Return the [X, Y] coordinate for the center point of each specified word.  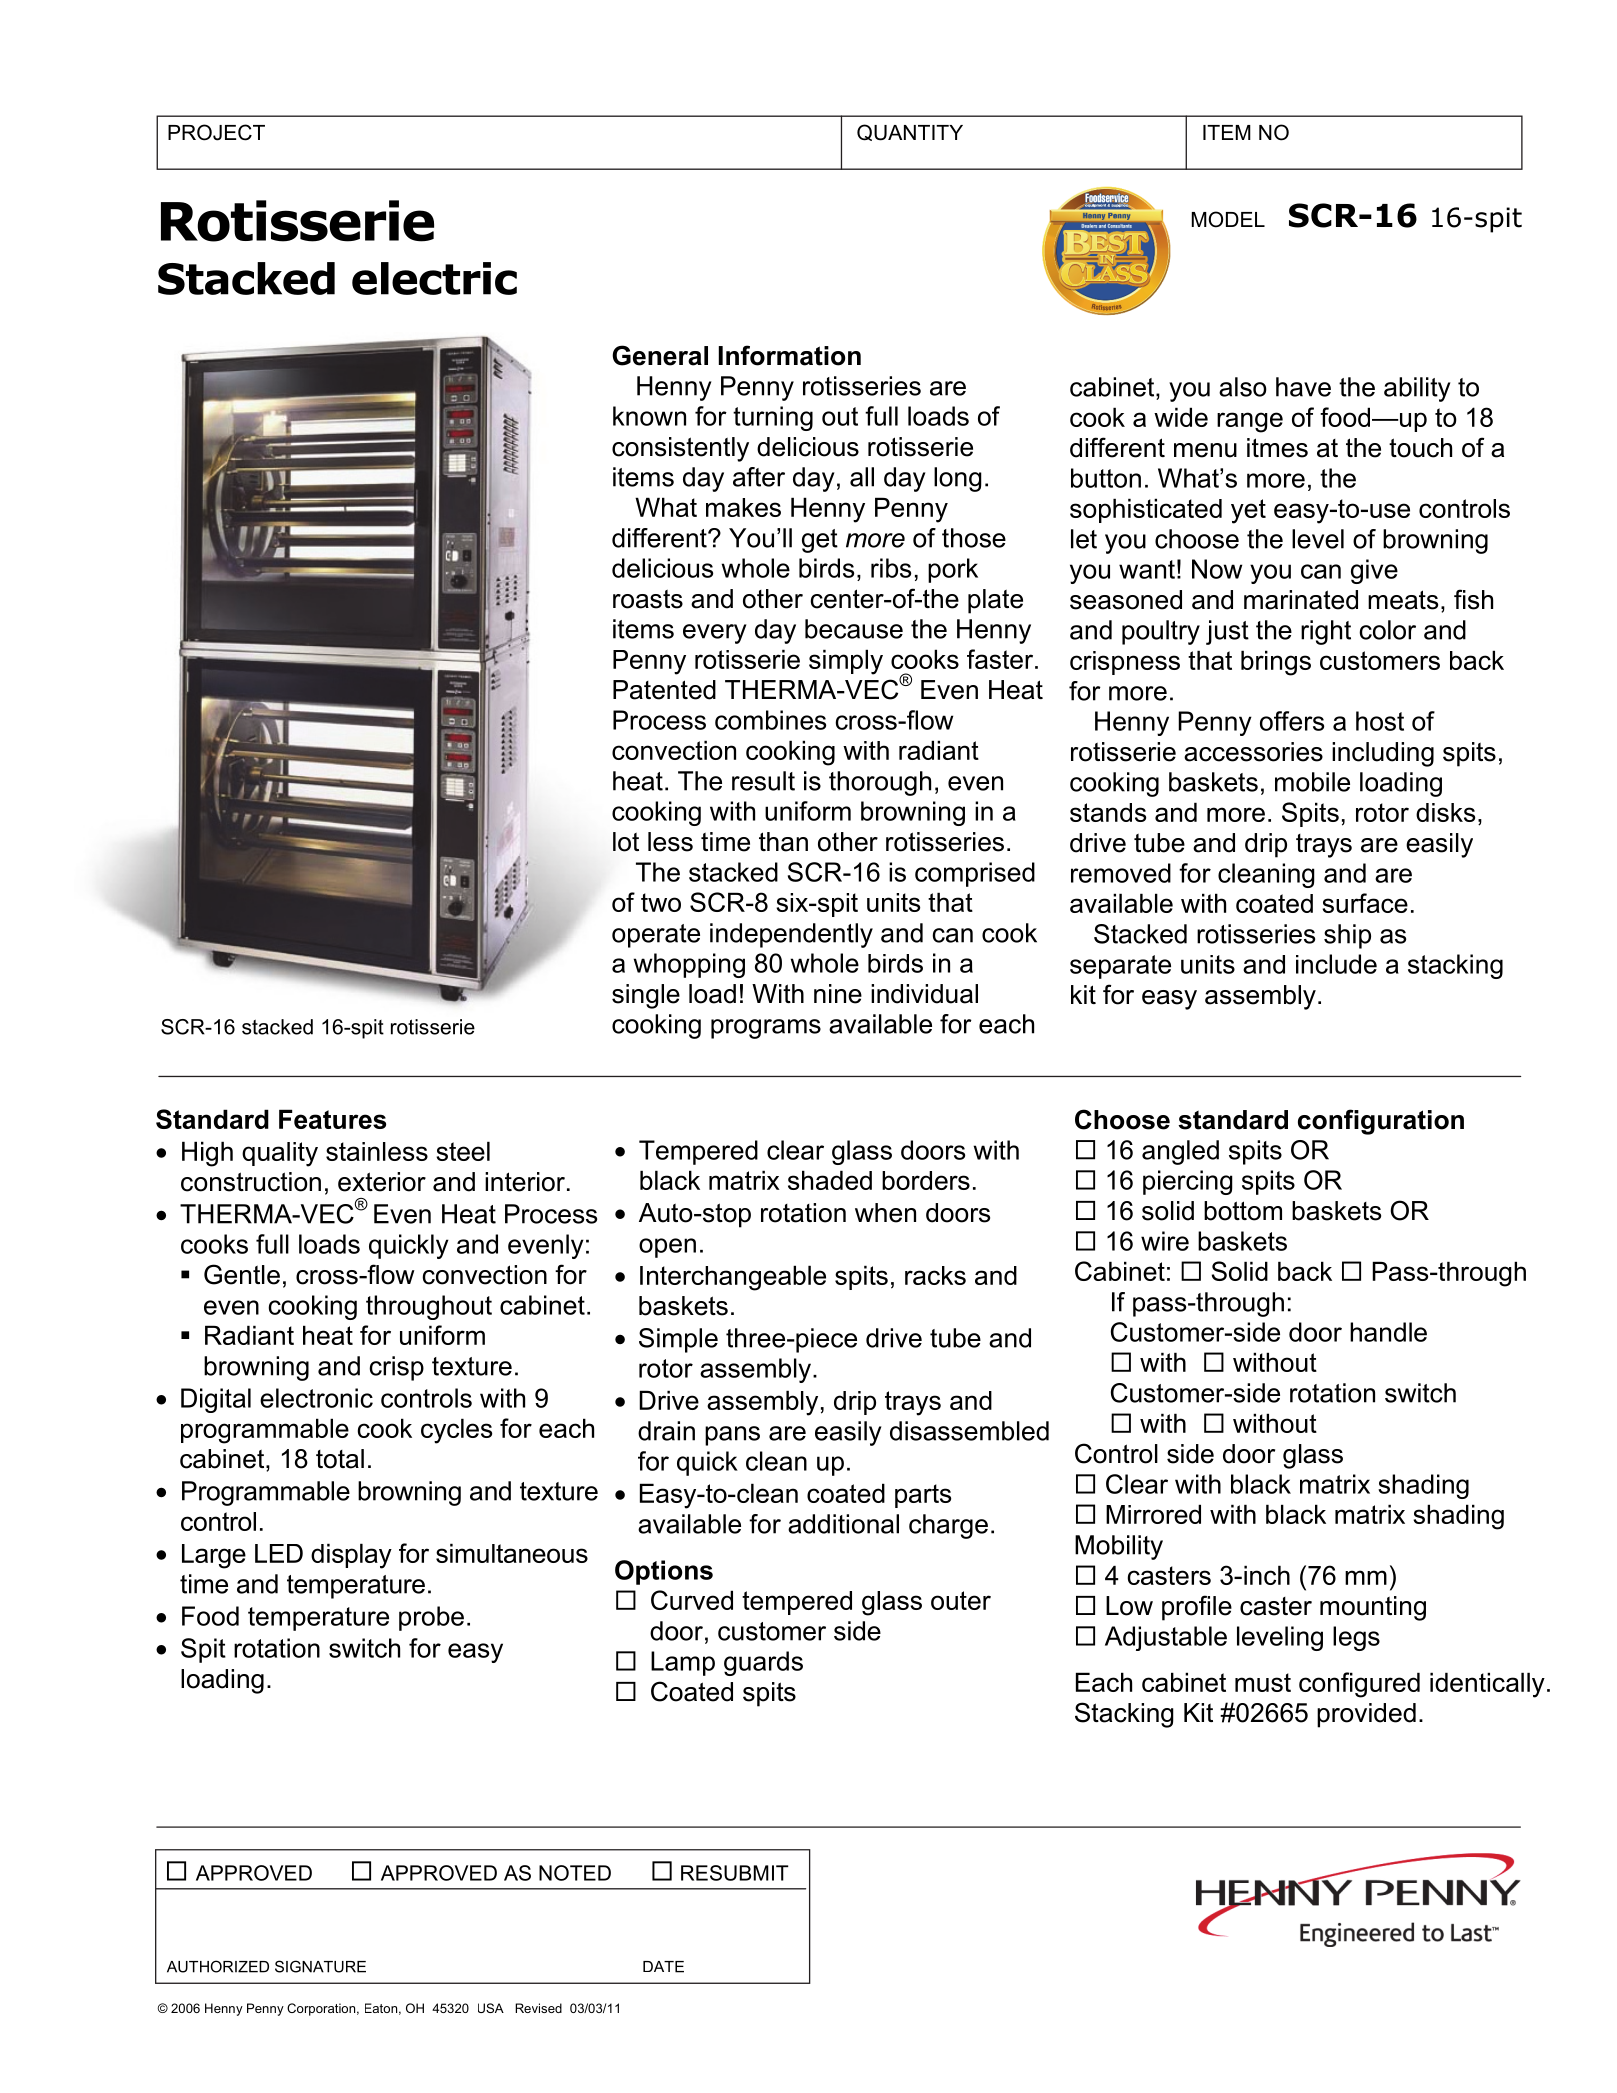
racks [935, 1275]
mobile [1312, 782]
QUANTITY [910, 132]
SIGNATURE [320, 1966]
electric [434, 278]
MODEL [1228, 219]
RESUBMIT [735, 1873]
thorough [880, 783]
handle [1388, 1332]
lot [626, 842]
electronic [316, 1398]
